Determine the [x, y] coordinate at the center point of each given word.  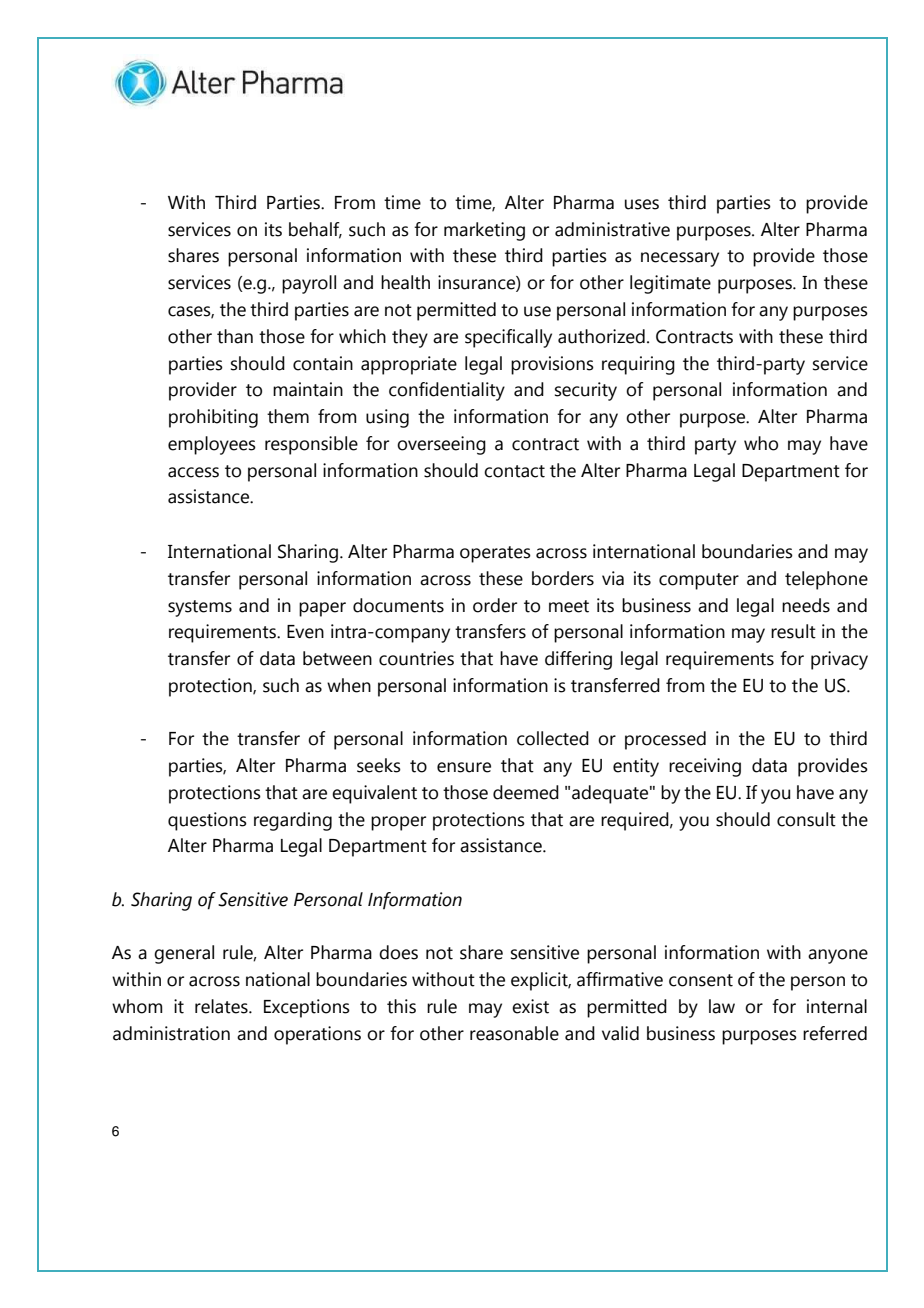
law [722, 1006]
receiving [705, 767]
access [193, 472]
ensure [464, 767]
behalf [315, 230]
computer [699, 581]
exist [530, 1006]
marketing [484, 231]
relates [222, 1006]
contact [514, 471]
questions [207, 821]
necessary [680, 259]
